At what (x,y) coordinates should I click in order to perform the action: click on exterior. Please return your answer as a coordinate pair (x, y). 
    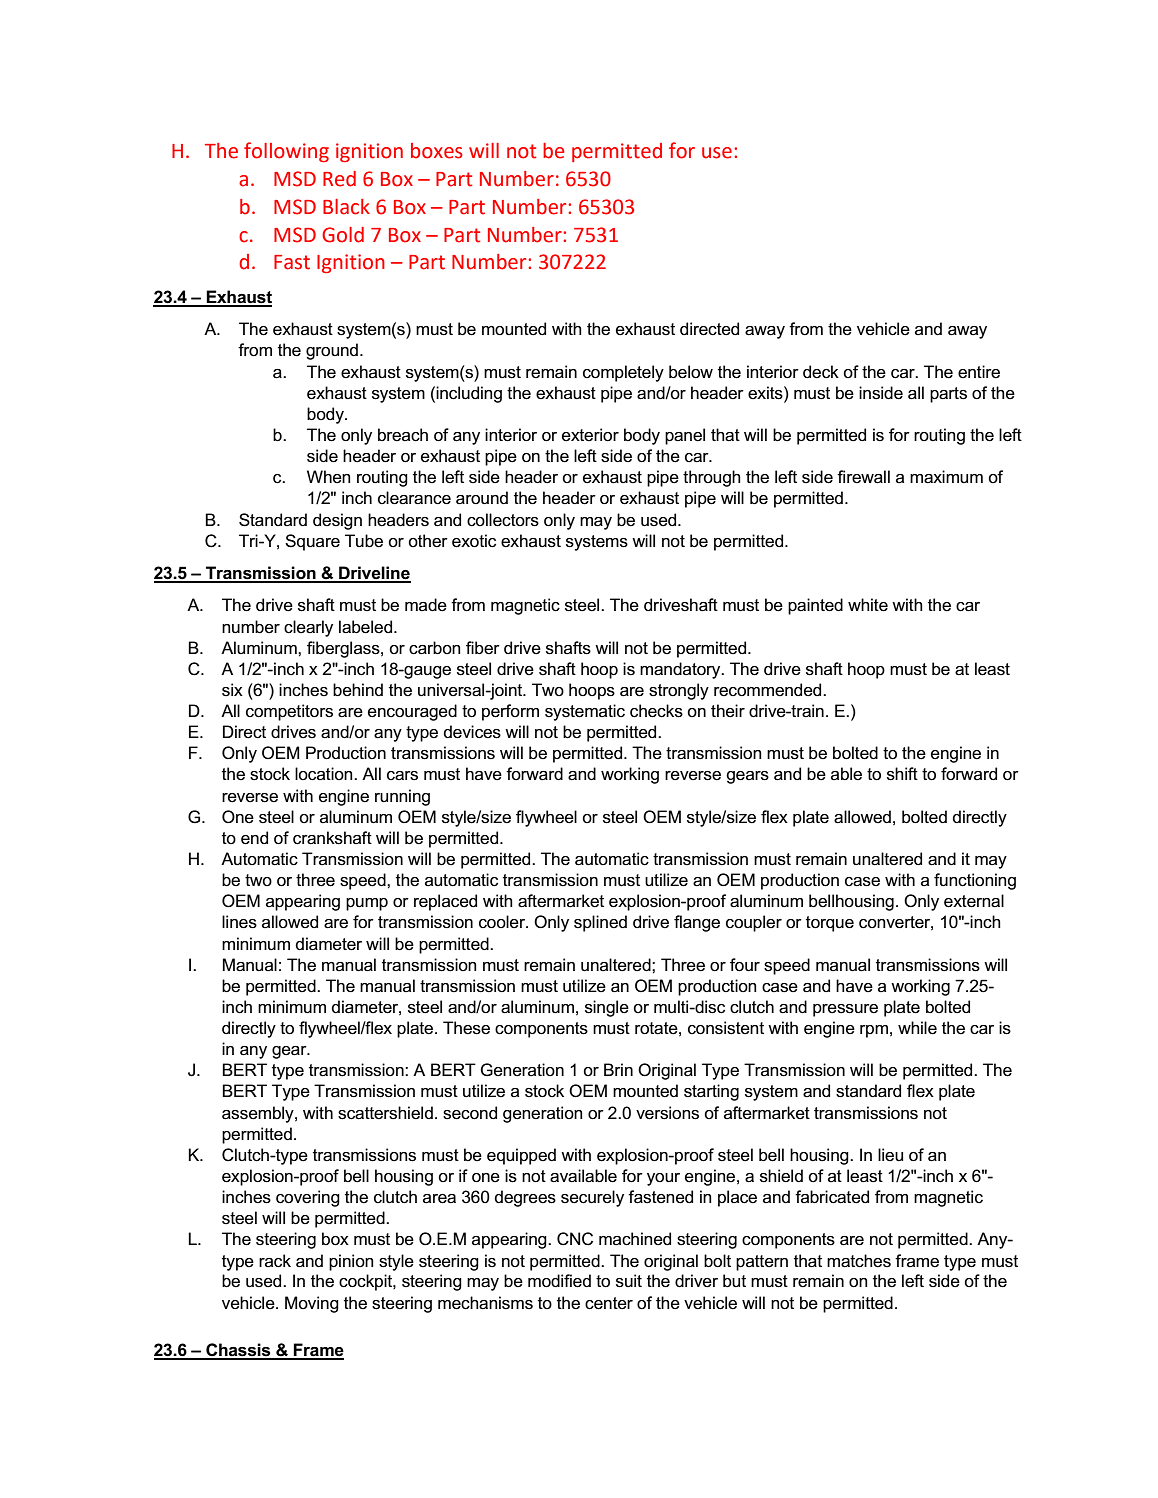
    Looking at the image, I should click on (590, 435).
